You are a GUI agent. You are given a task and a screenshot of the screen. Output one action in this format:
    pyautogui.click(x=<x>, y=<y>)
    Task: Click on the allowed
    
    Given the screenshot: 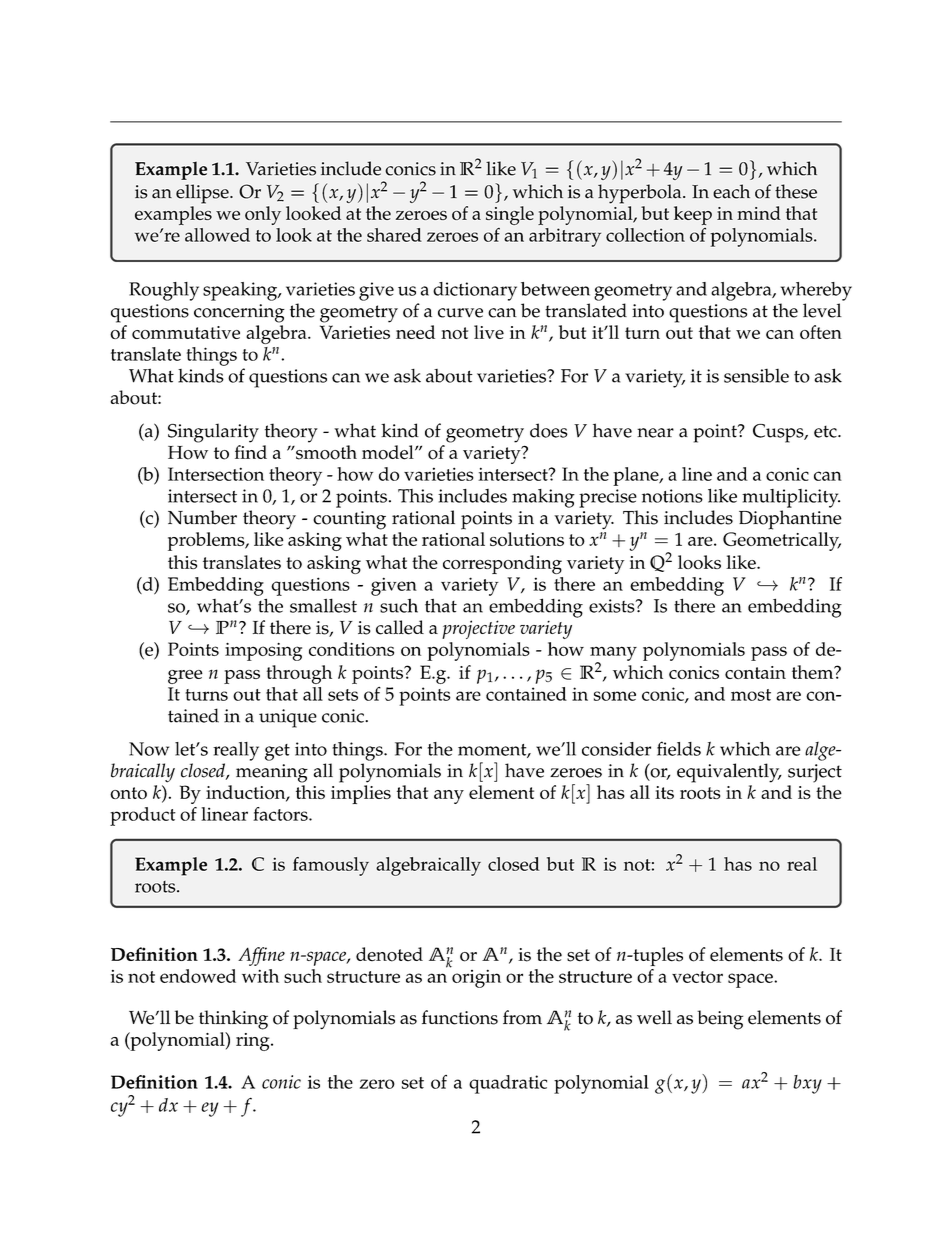 What is the action you would take?
    pyautogui.click(x=217, y=235)
